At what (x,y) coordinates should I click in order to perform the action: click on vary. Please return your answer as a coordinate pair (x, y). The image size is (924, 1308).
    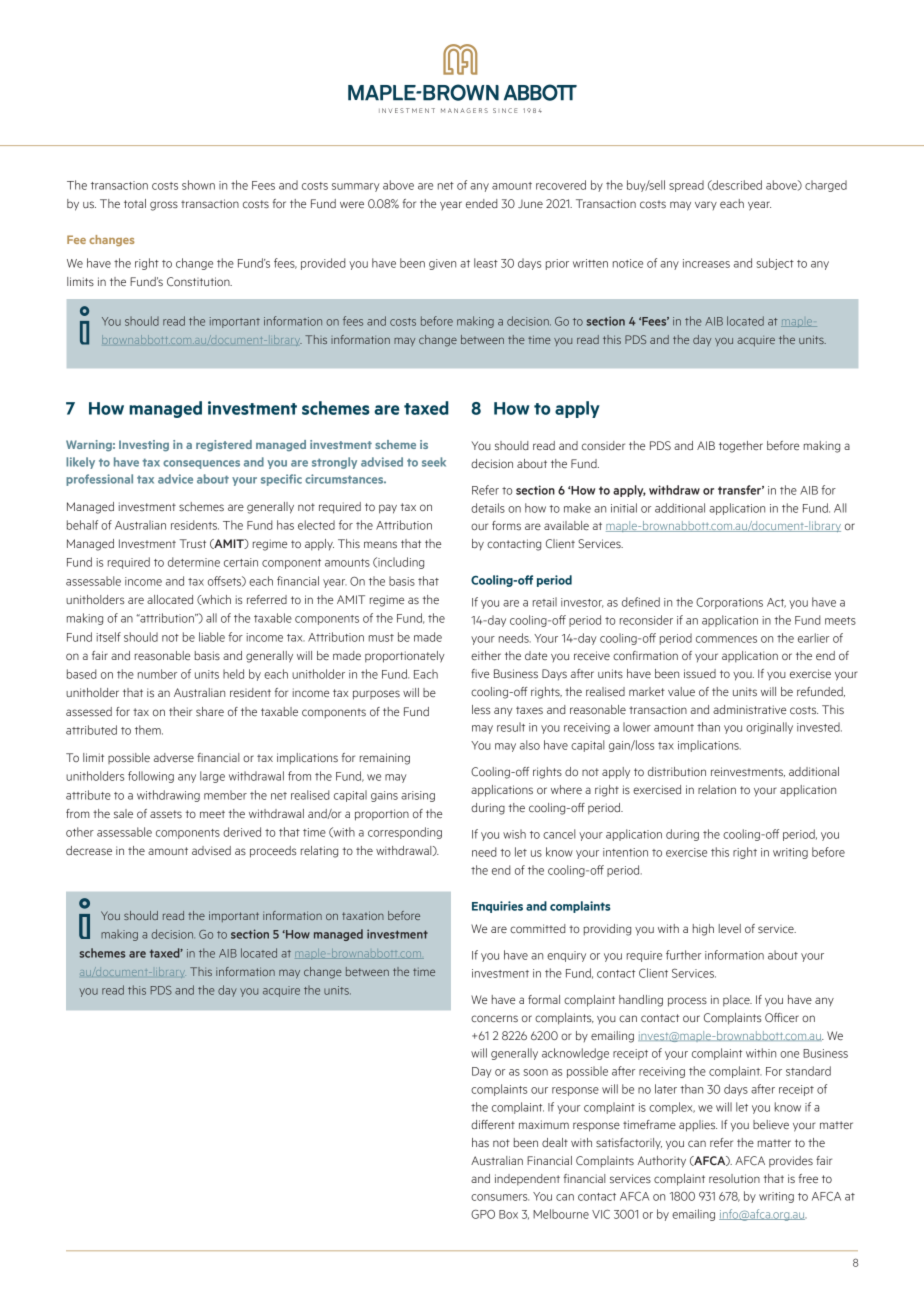
    Looking at the image, I should click on (706, 205).
